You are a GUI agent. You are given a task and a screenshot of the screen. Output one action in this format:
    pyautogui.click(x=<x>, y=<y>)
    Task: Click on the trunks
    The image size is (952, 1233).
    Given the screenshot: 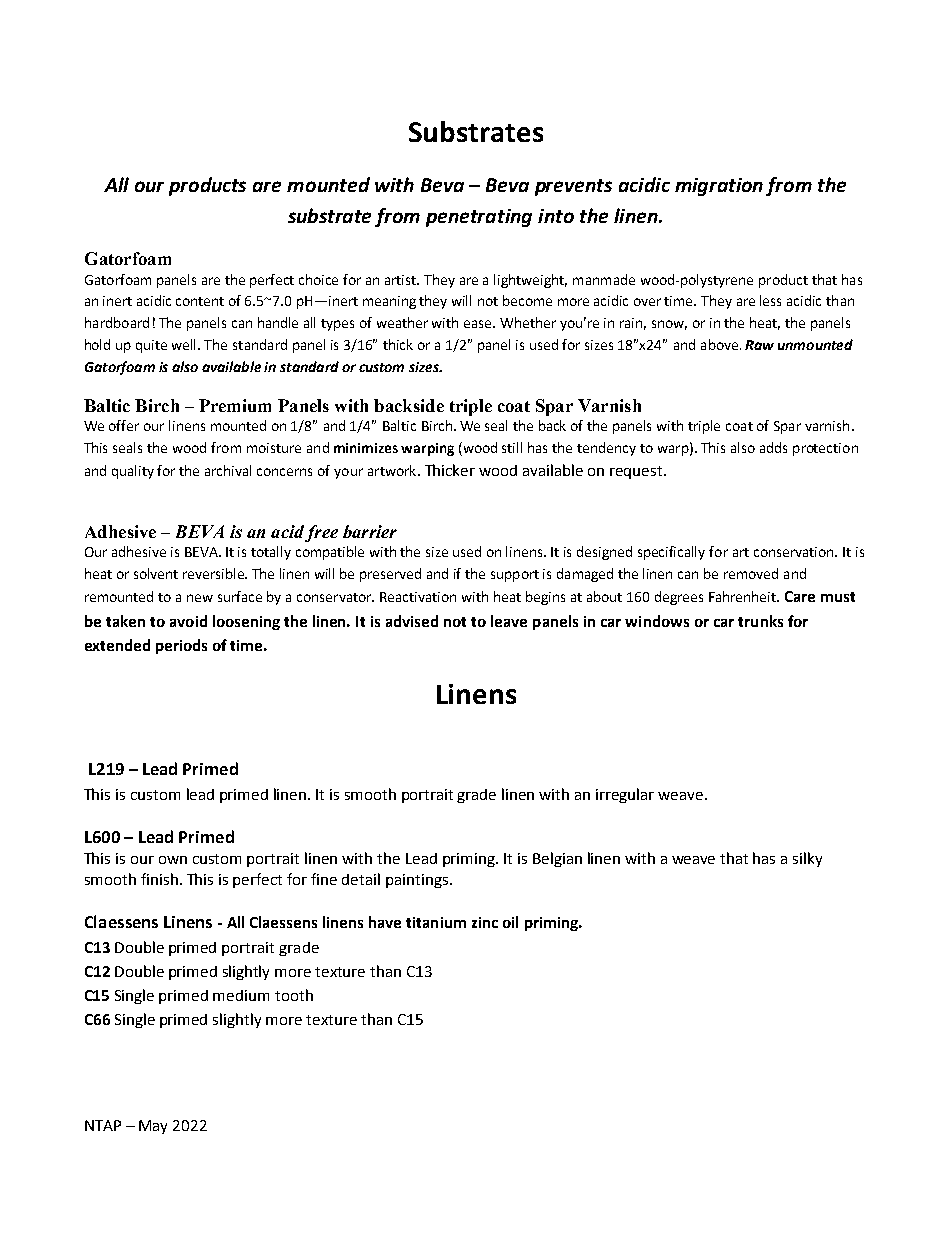 What is the action you would take?
    pyautogui.click(x=760, y=621)
